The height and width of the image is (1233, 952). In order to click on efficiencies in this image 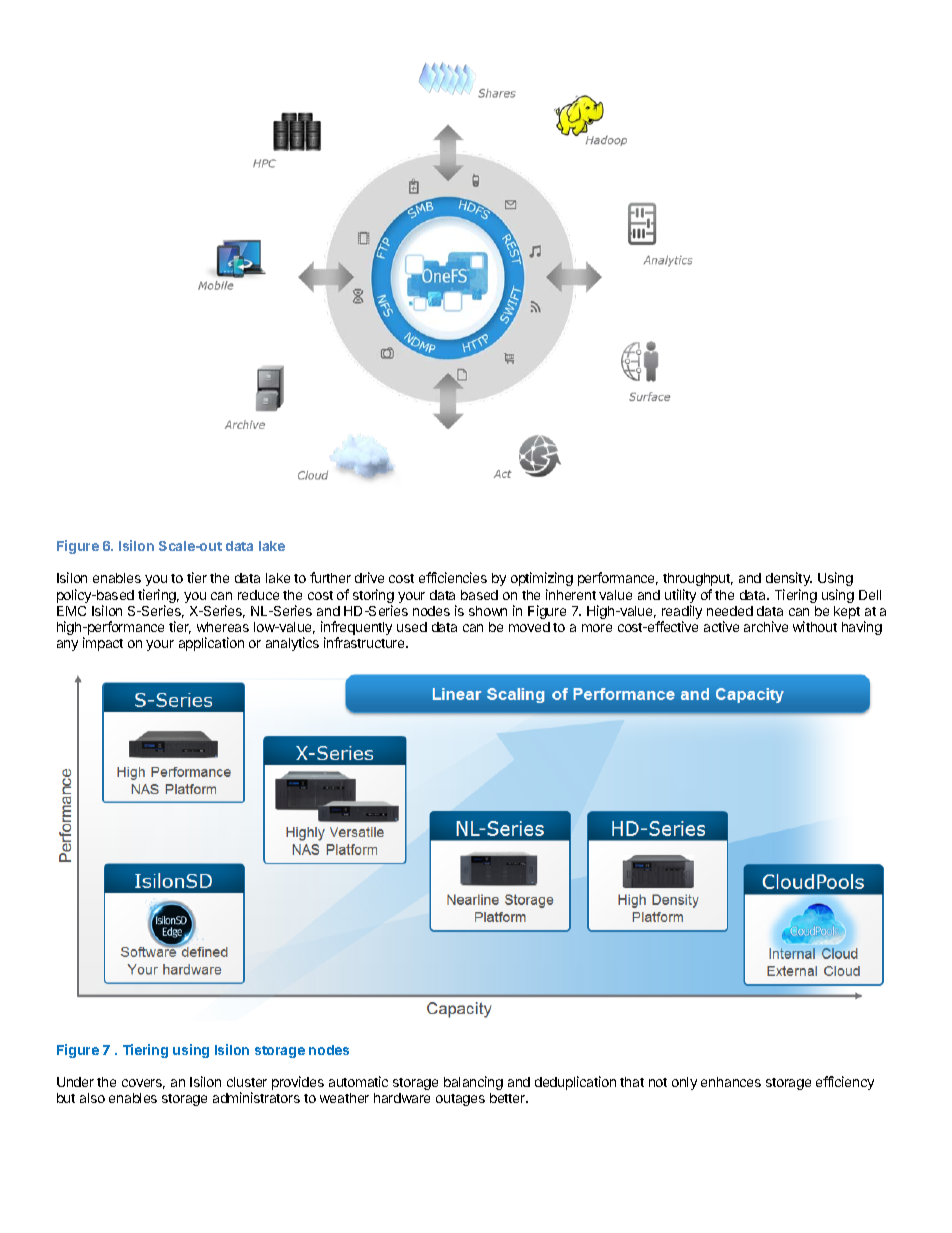, I will do `click(453, 577)`.
